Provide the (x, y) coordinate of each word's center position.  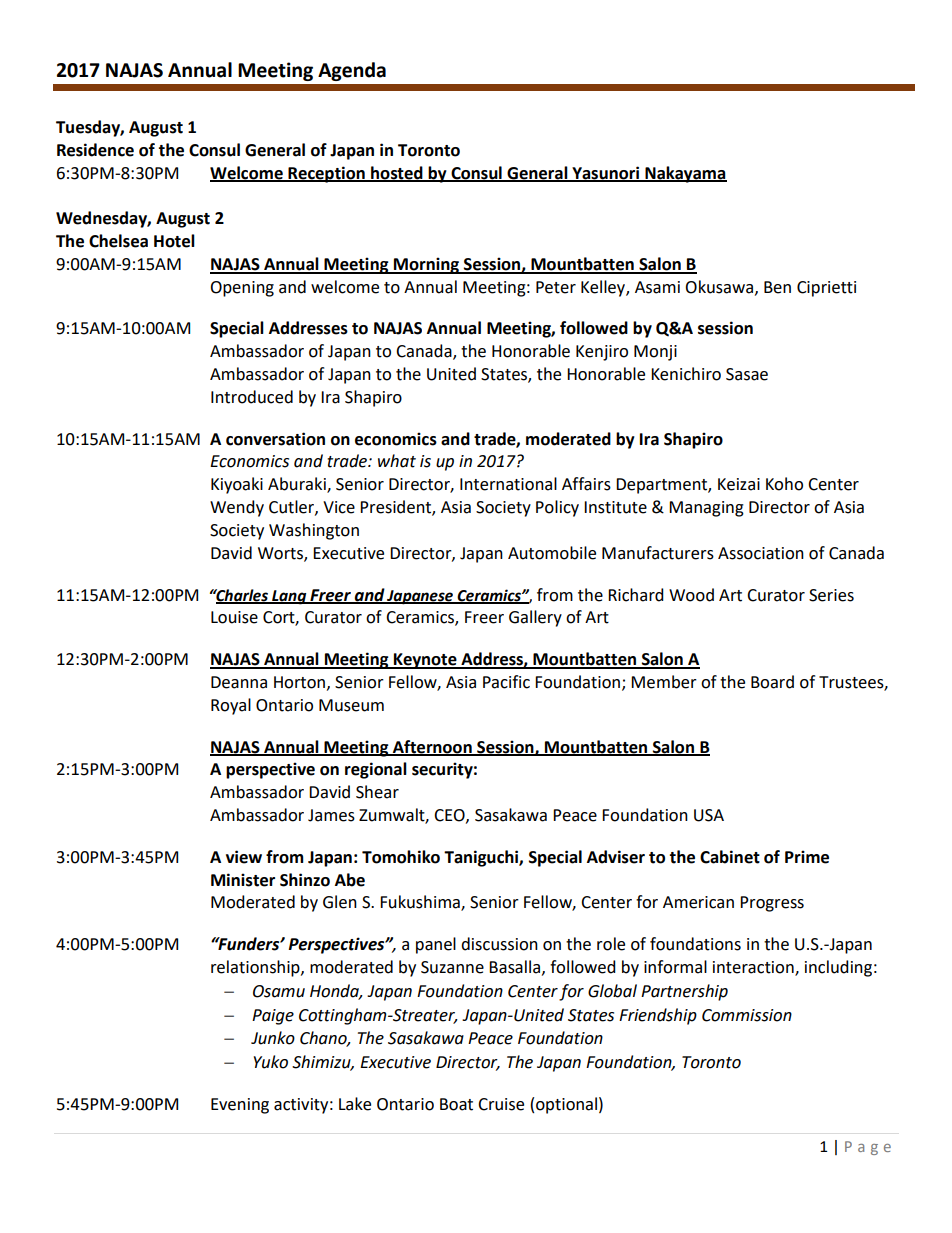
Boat (456, 1104)
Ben (777, 287)
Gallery (535, 618)
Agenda (352, 71)
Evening (240, 1106)
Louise (234, 617)
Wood (691, 595)
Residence (95, 150)
